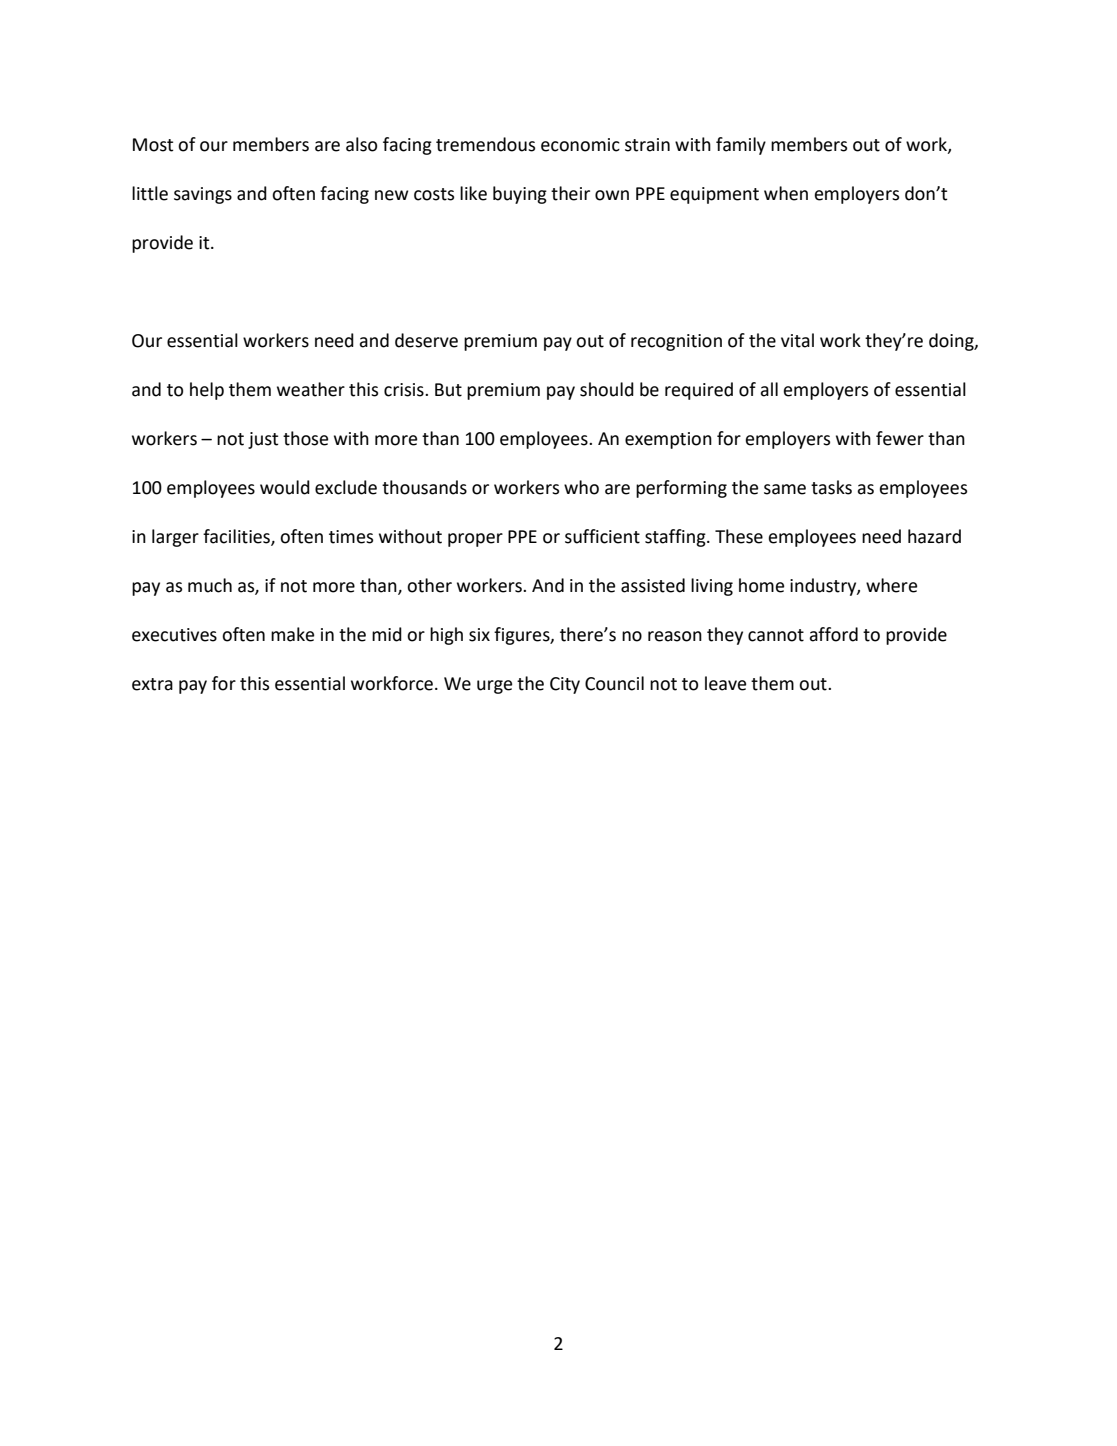 Image resolution: width=1117 pixels, height=1446 pixels. Describe the element at coordinates (676, 342) in the page. I see `recognition` at that location.
